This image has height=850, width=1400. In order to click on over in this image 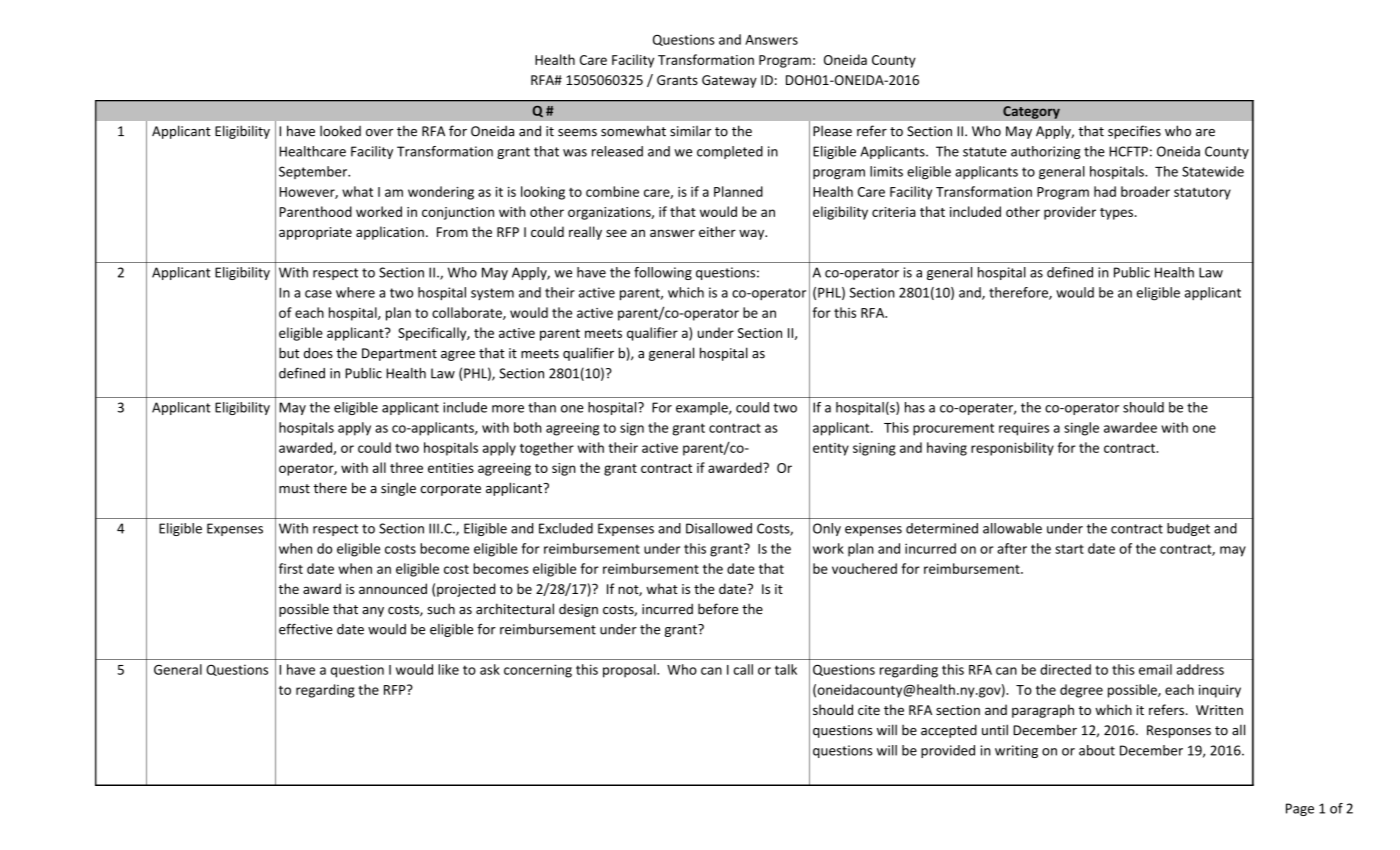, I will do `click(379, 133)`.
